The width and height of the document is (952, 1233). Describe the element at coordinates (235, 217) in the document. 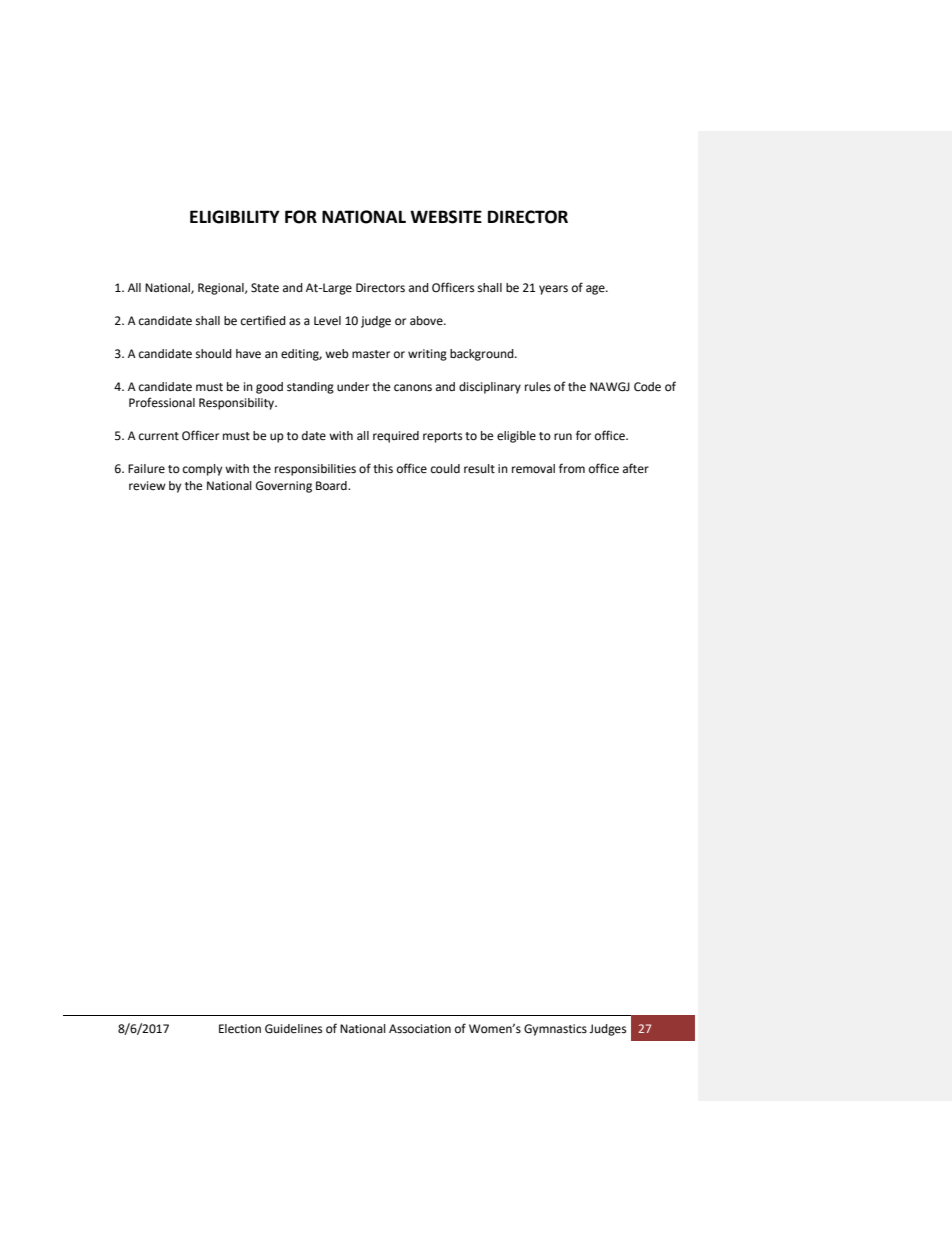

I see `ELIGIBILITY` at that location.
